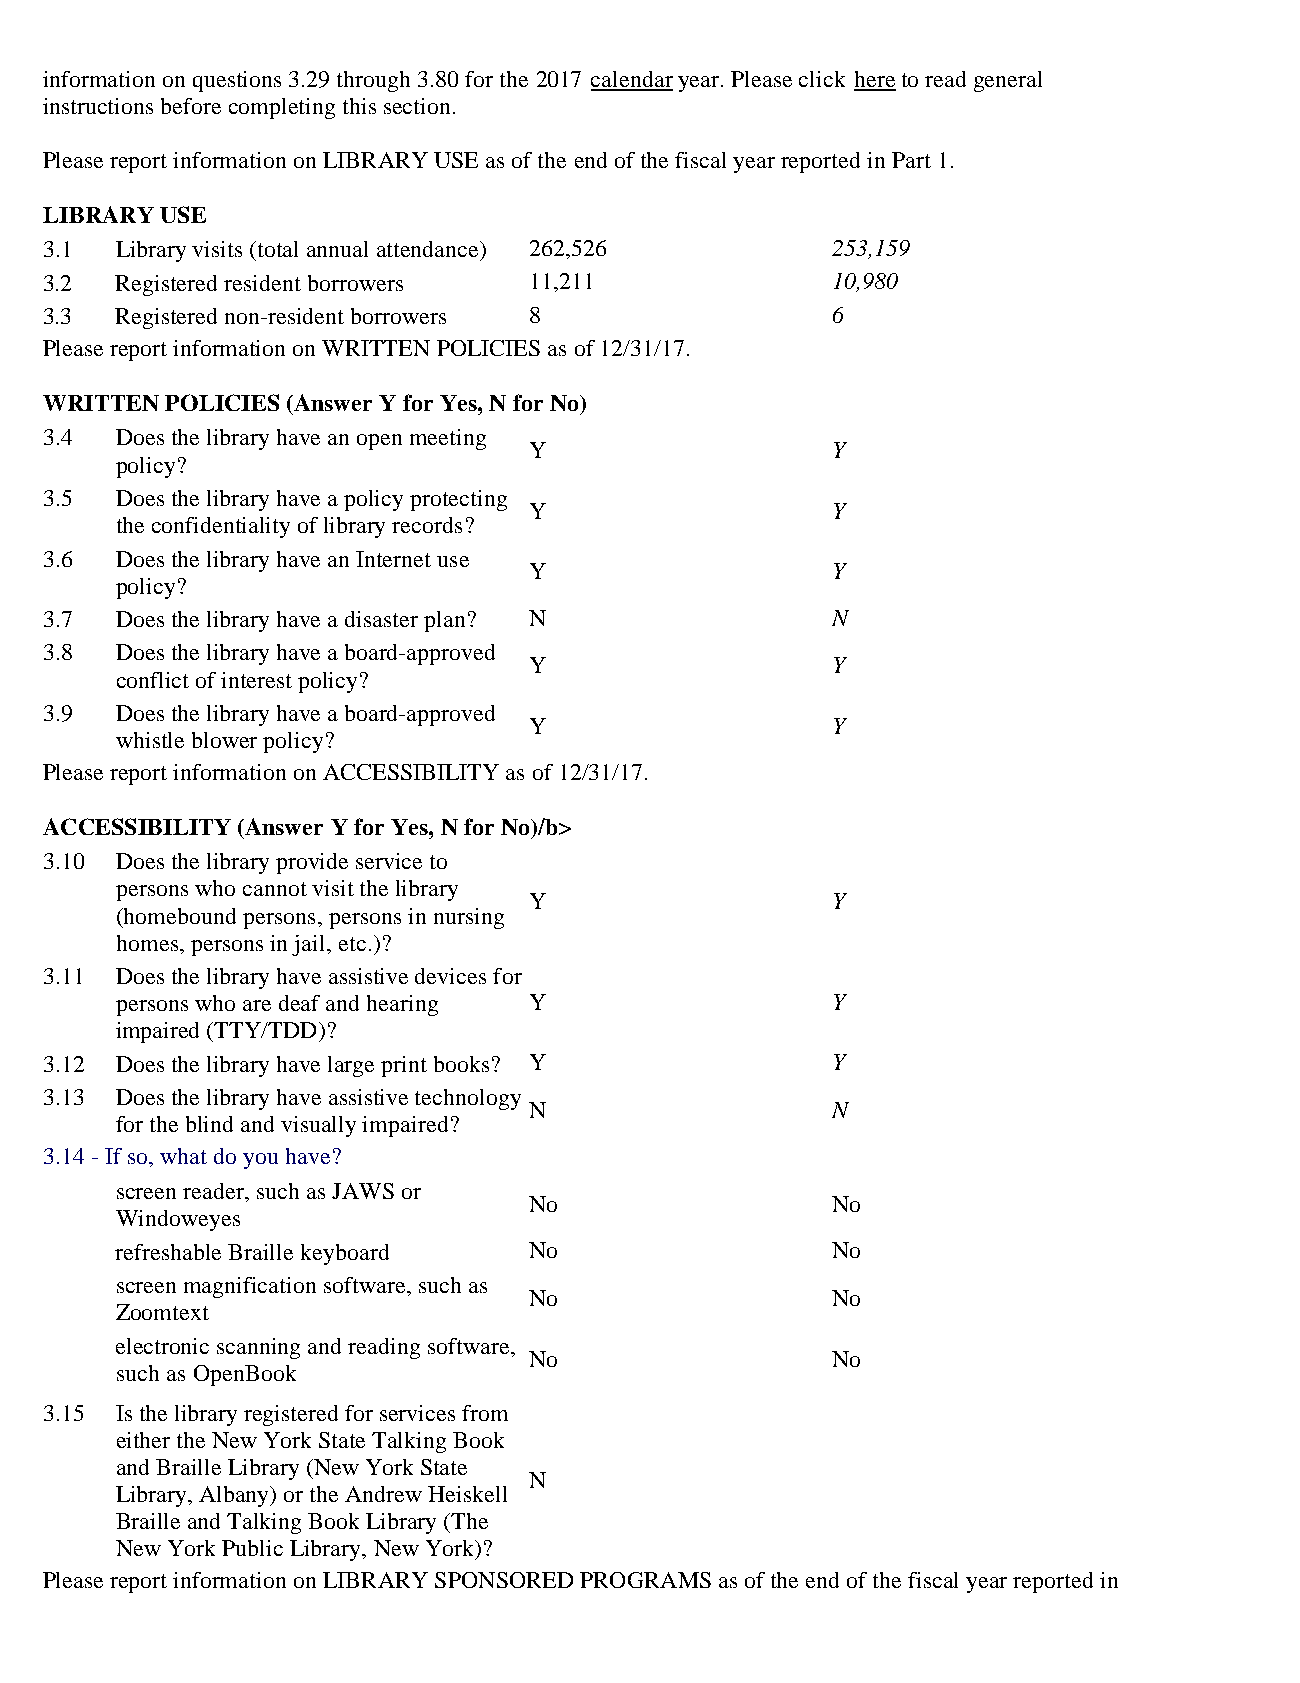 This page has height=1683, width=1300. What do you see at coordinates (645, 1580) in the page?
I see `PROGRAMS` at bounding box center [645, 1580].
